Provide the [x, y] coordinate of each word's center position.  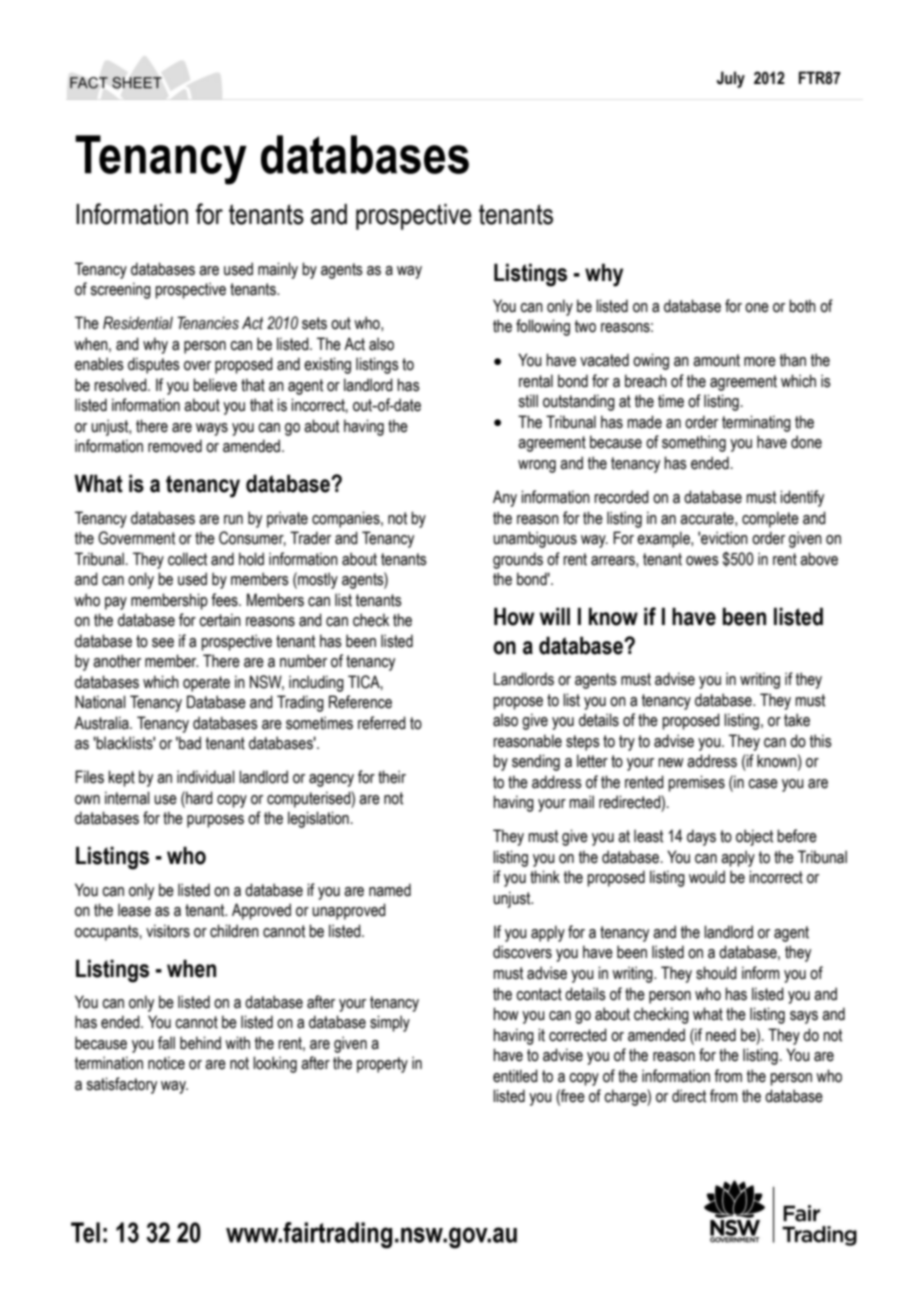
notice [166, 1063]
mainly [278, 270]
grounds [518, 560]
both [802, 306]
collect [187, 559]
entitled [515, 1076]
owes [702, 561]
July [731, 79]
